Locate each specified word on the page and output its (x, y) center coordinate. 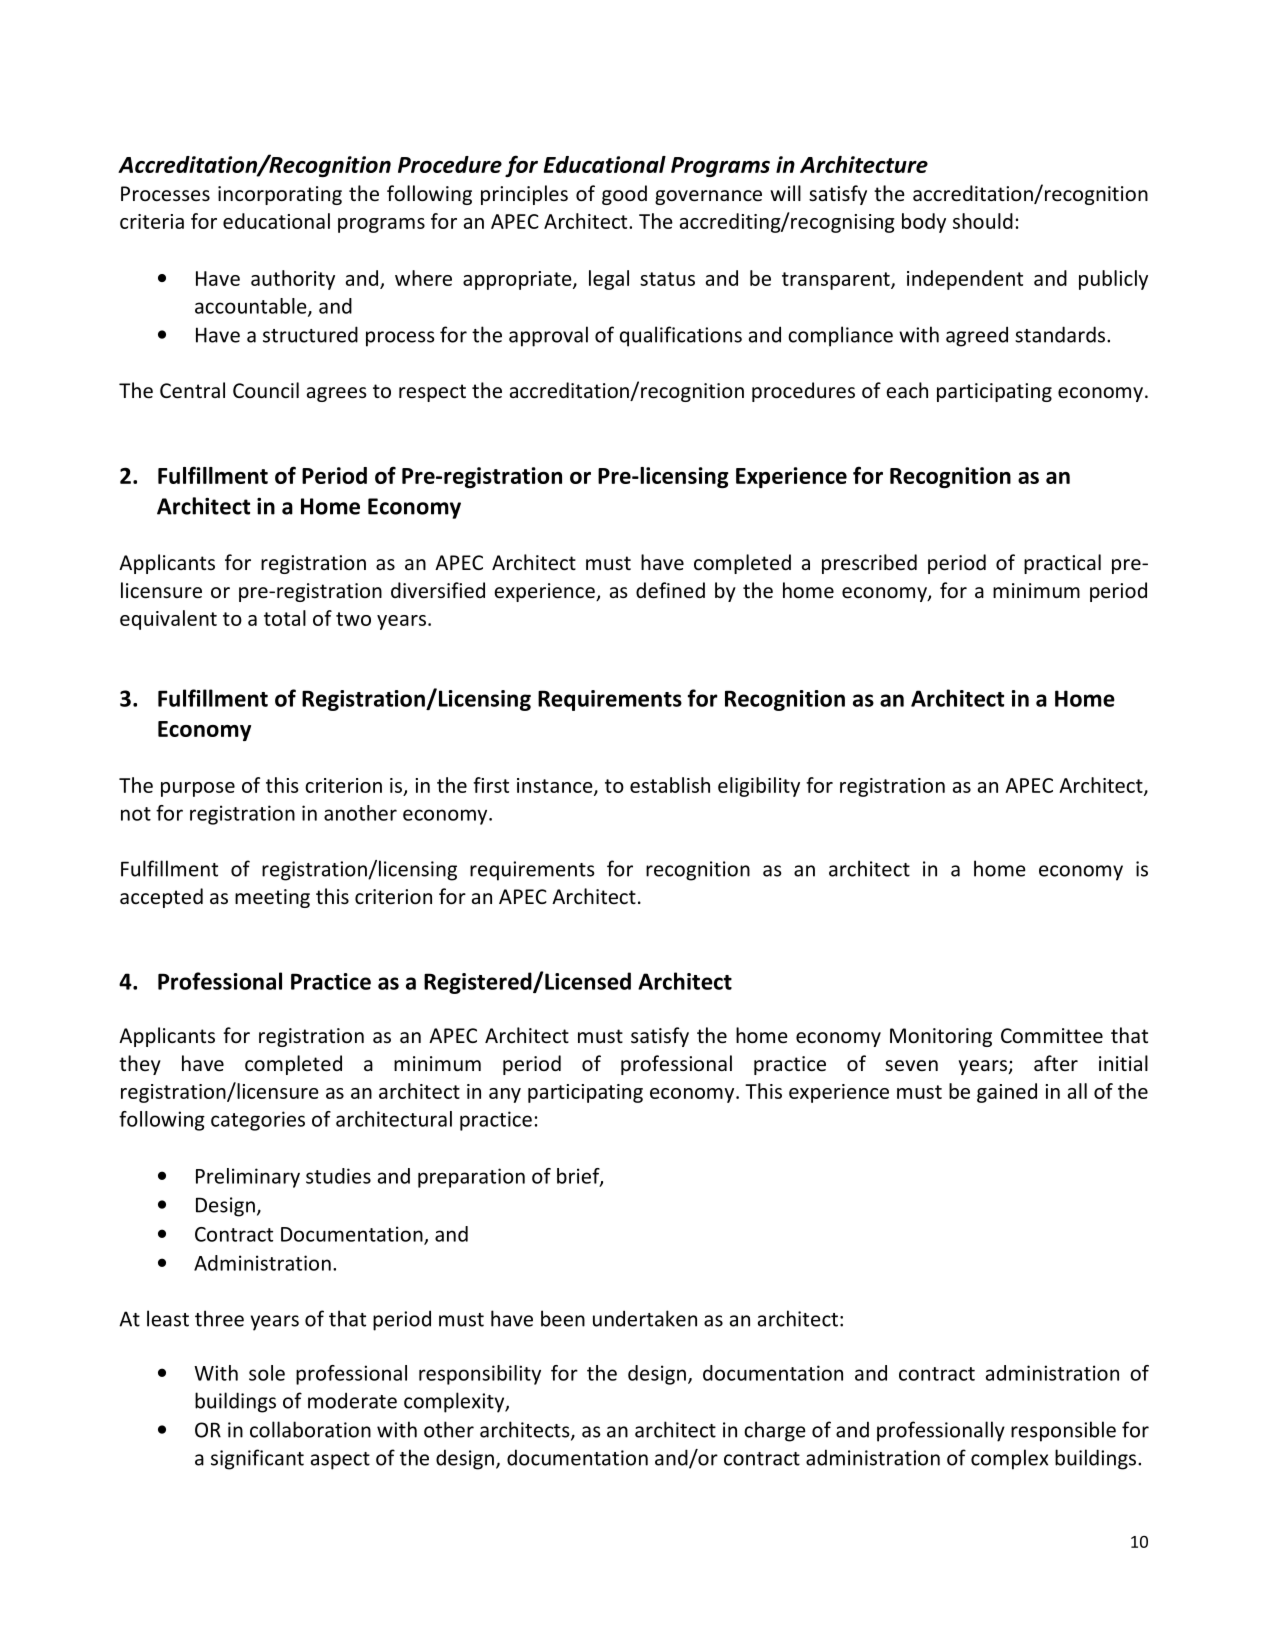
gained (1007, 1093)
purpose (198, 789)
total (285, 618)
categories (258, 1121)
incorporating (280, 195)
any (505, 1095)
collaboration (310, 1429)
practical (1062, 564)
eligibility (759, 787)
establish (670, 785)
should (983, 221)
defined (670, 590)
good (624, 195)
